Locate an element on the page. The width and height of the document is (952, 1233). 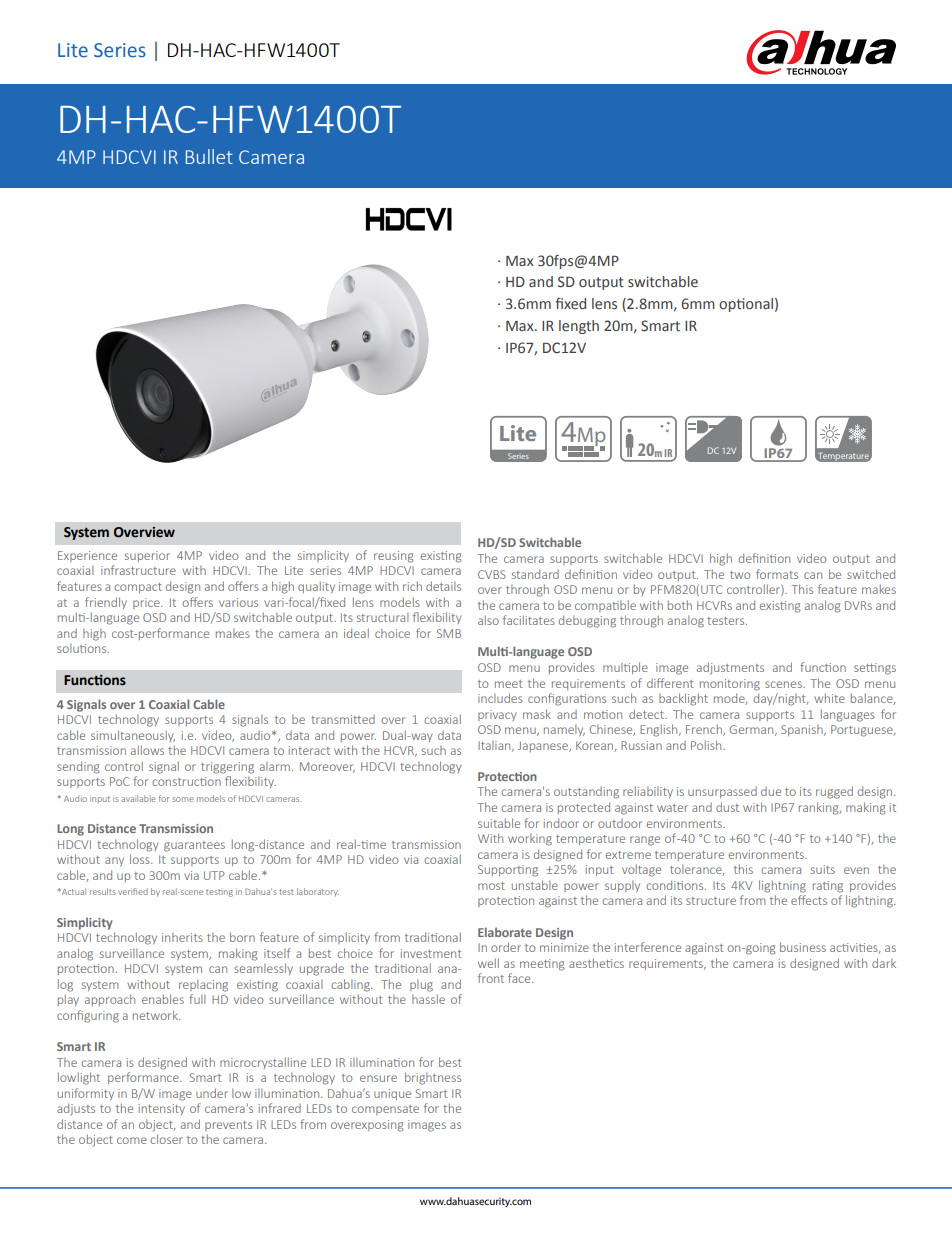
intensity is located at coordinates (162, 1109).
